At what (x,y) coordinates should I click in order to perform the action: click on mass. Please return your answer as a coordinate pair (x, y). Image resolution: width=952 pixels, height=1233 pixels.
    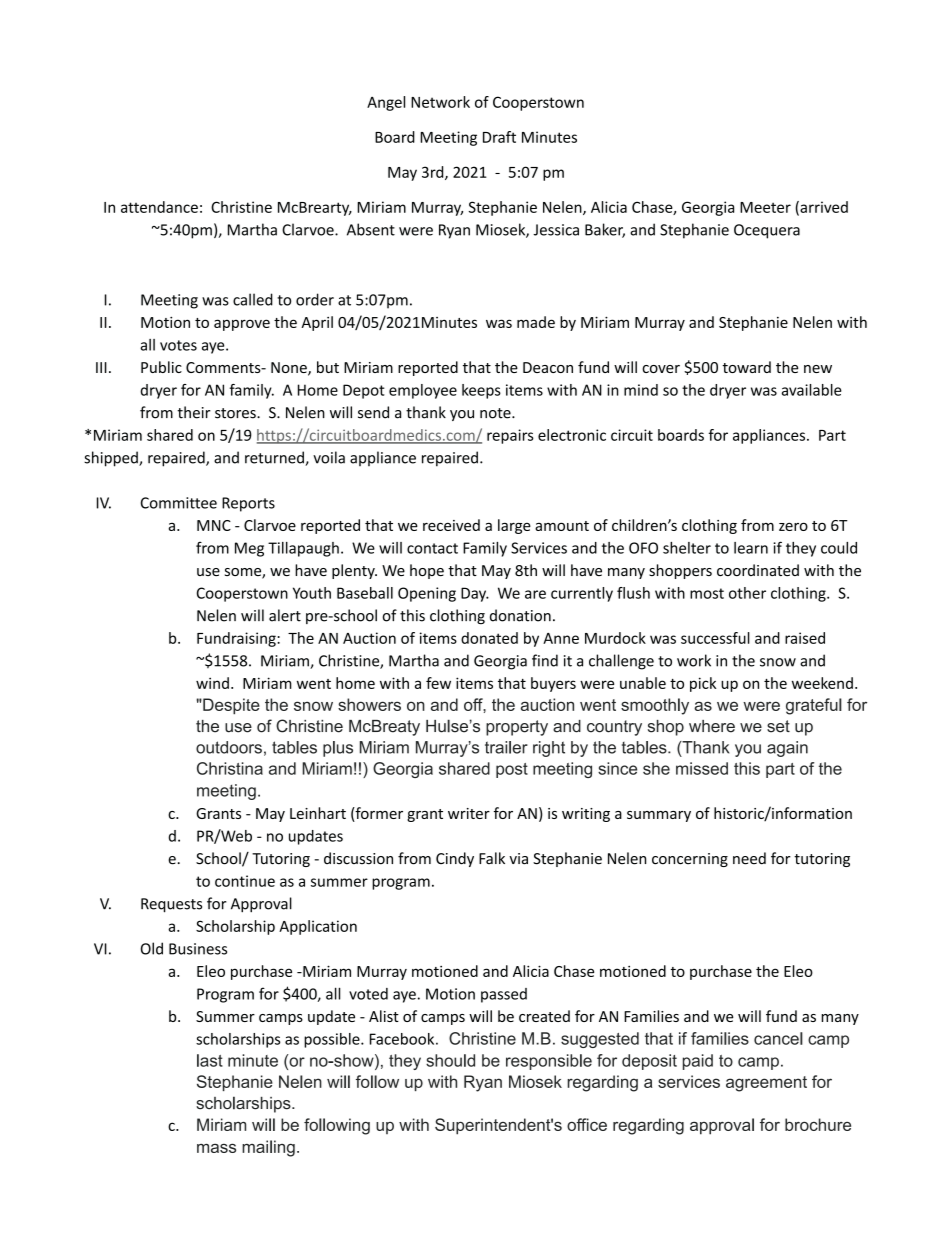
    Looking at the image, I should click on (216, 1148).
